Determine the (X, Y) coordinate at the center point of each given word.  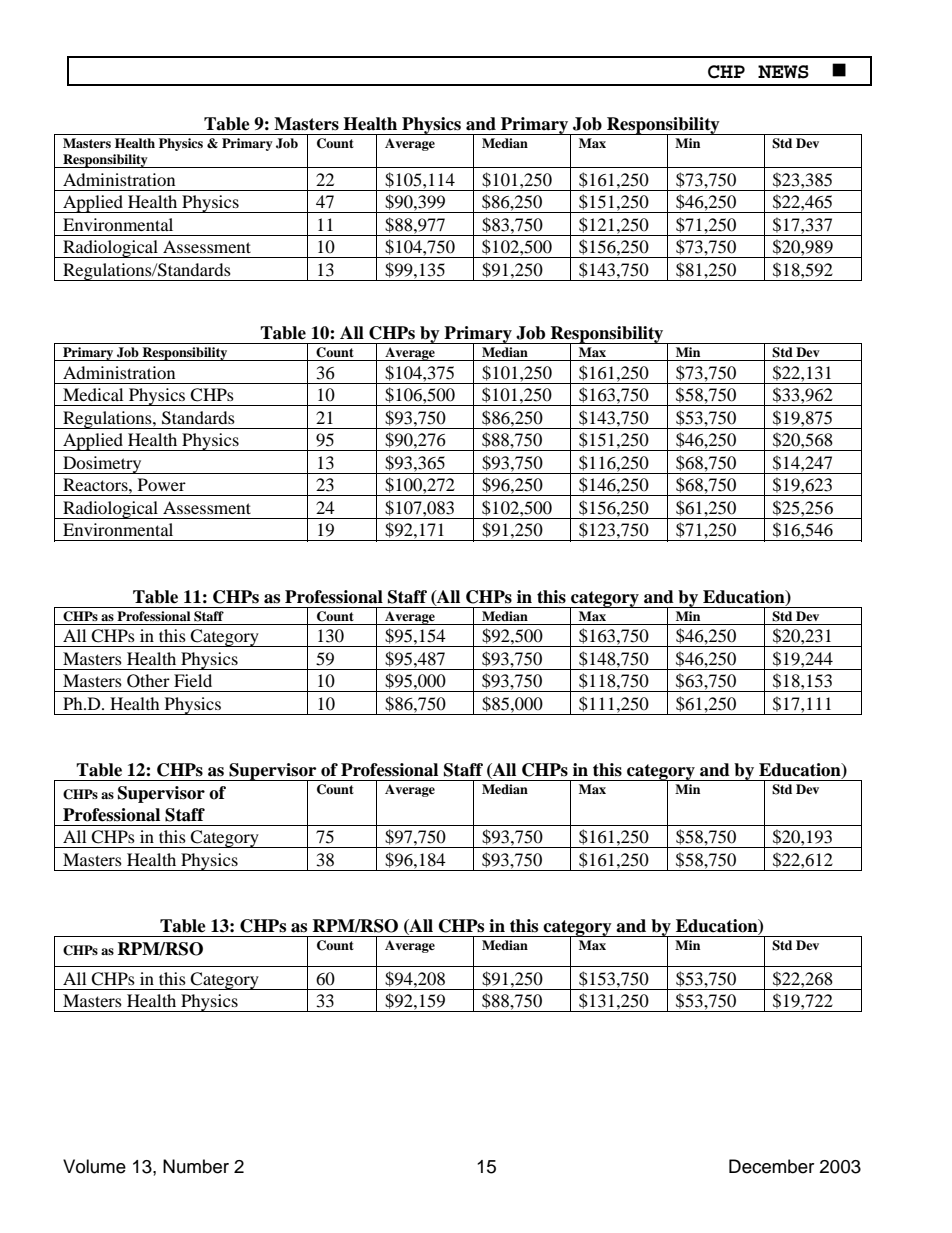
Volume (94, 1166)
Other (148, 681)
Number (196, 1166)
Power (162, 484)
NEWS (783, 72)
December (771, 1166)
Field (193, 680)
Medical (93, 394)
